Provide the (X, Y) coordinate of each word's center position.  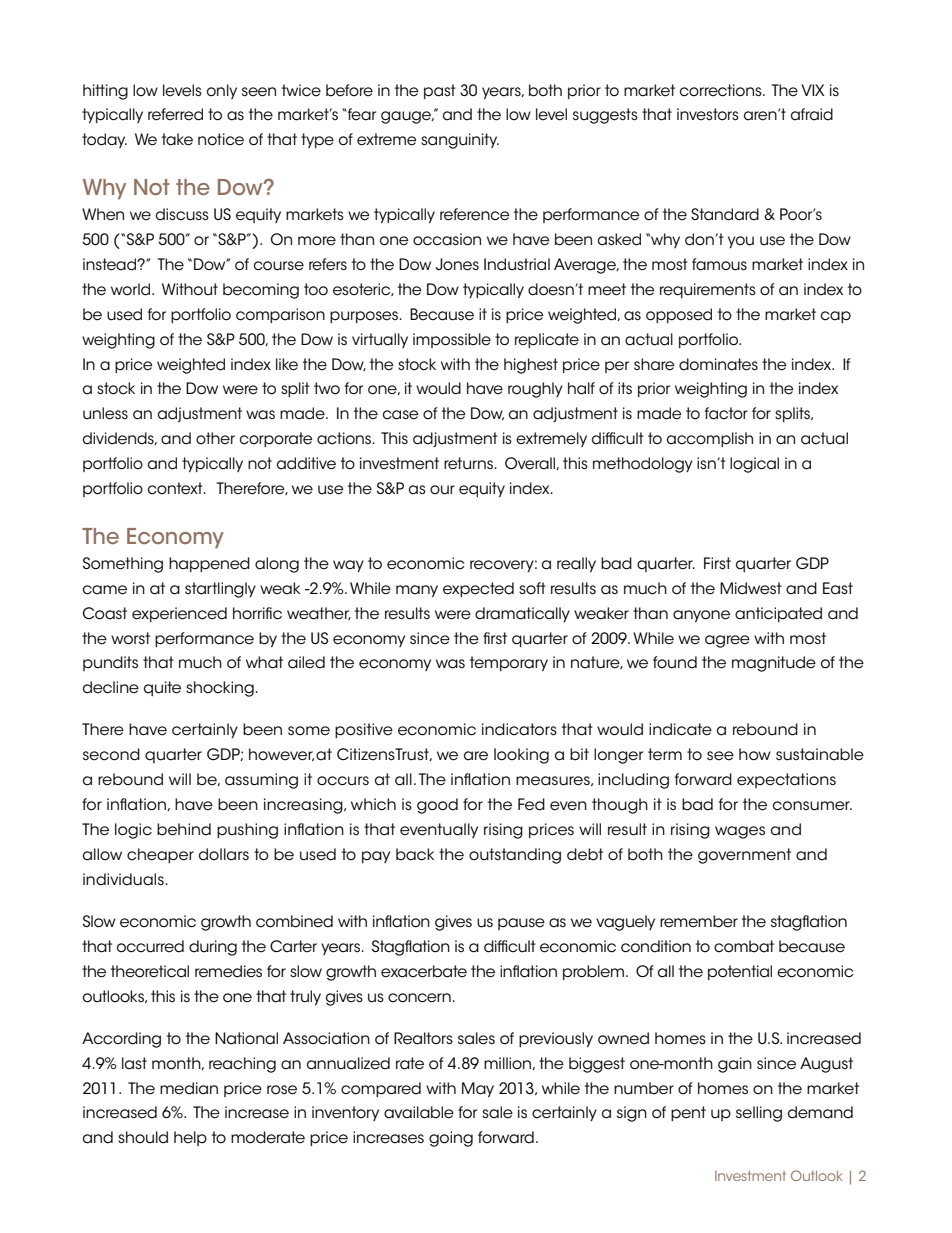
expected (478, 589)
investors (708, 114)
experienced (179, 614)
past (440, 91)
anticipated (778, 614)
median (189, 1088)
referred (175, 114)
